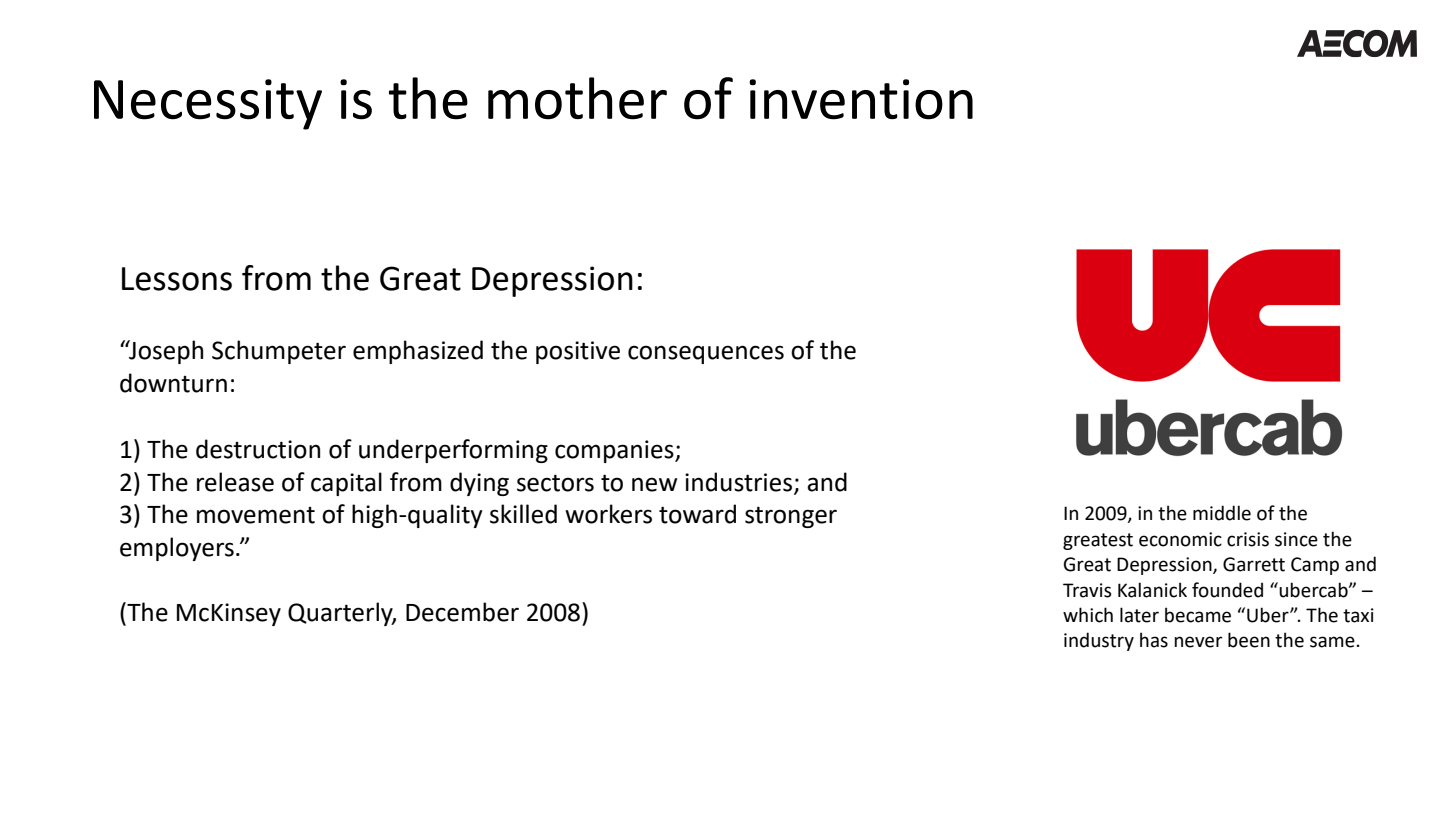 This screenshot has height=819, width=1456. What do you see at coordinates (279, 352) in the screenshot?
I see `Schumpeter` at bounding box center [279, 352].
